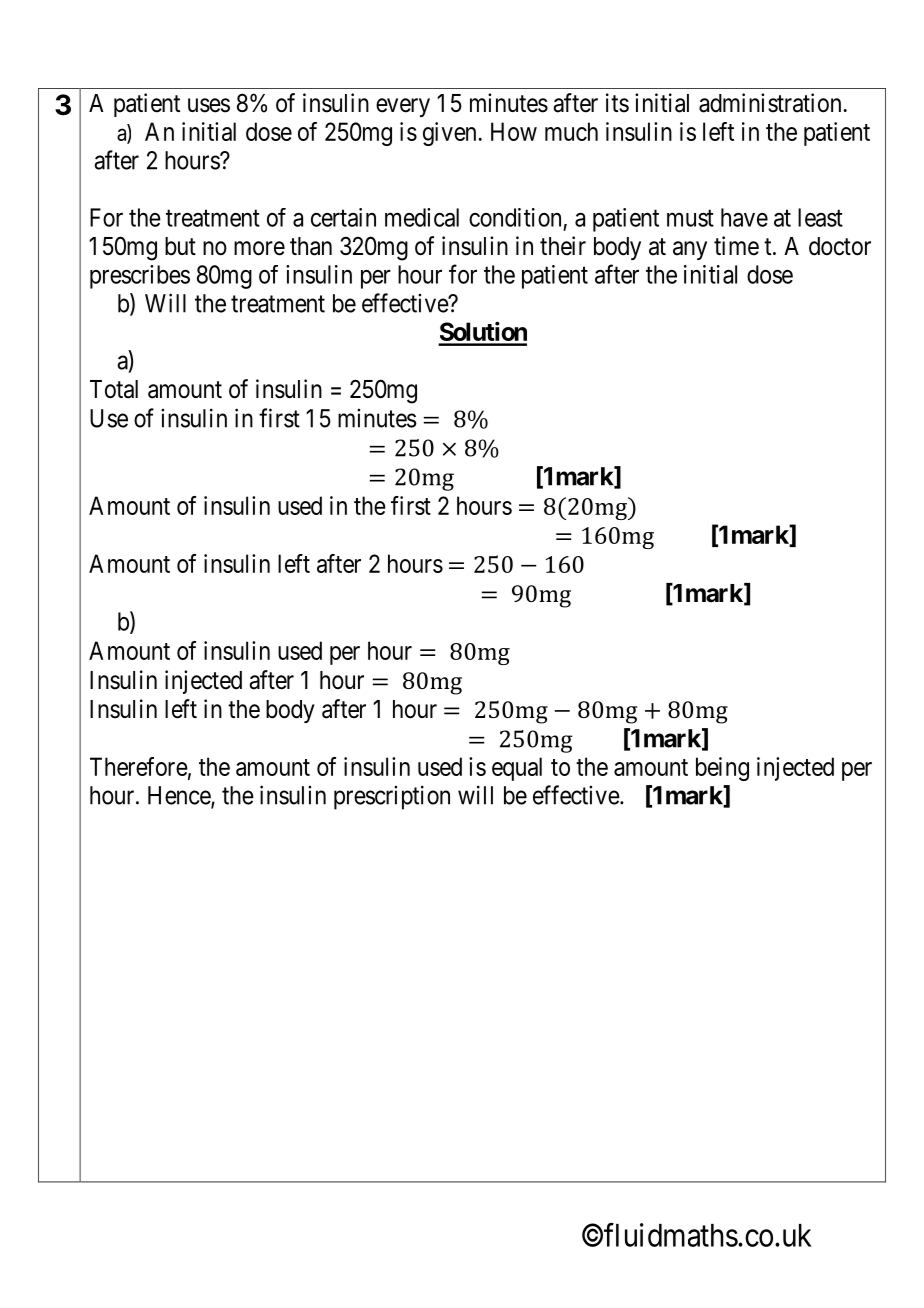  What do you see at coordinates (311, 246) in the screenshot?
I see `than` at bounding box center [311, 246].
